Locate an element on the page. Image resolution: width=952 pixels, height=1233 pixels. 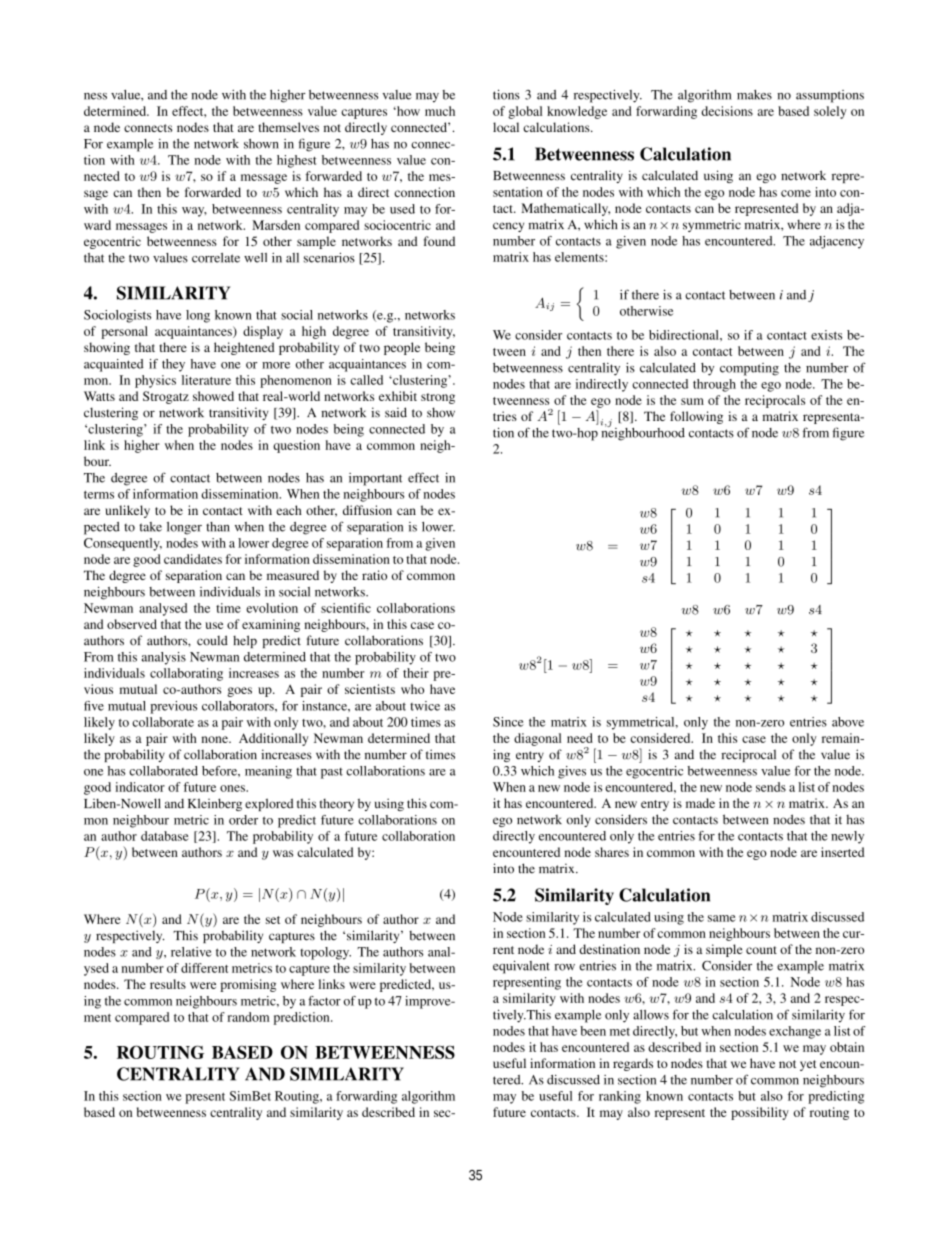
Since is located at coordinates (508, 722).
